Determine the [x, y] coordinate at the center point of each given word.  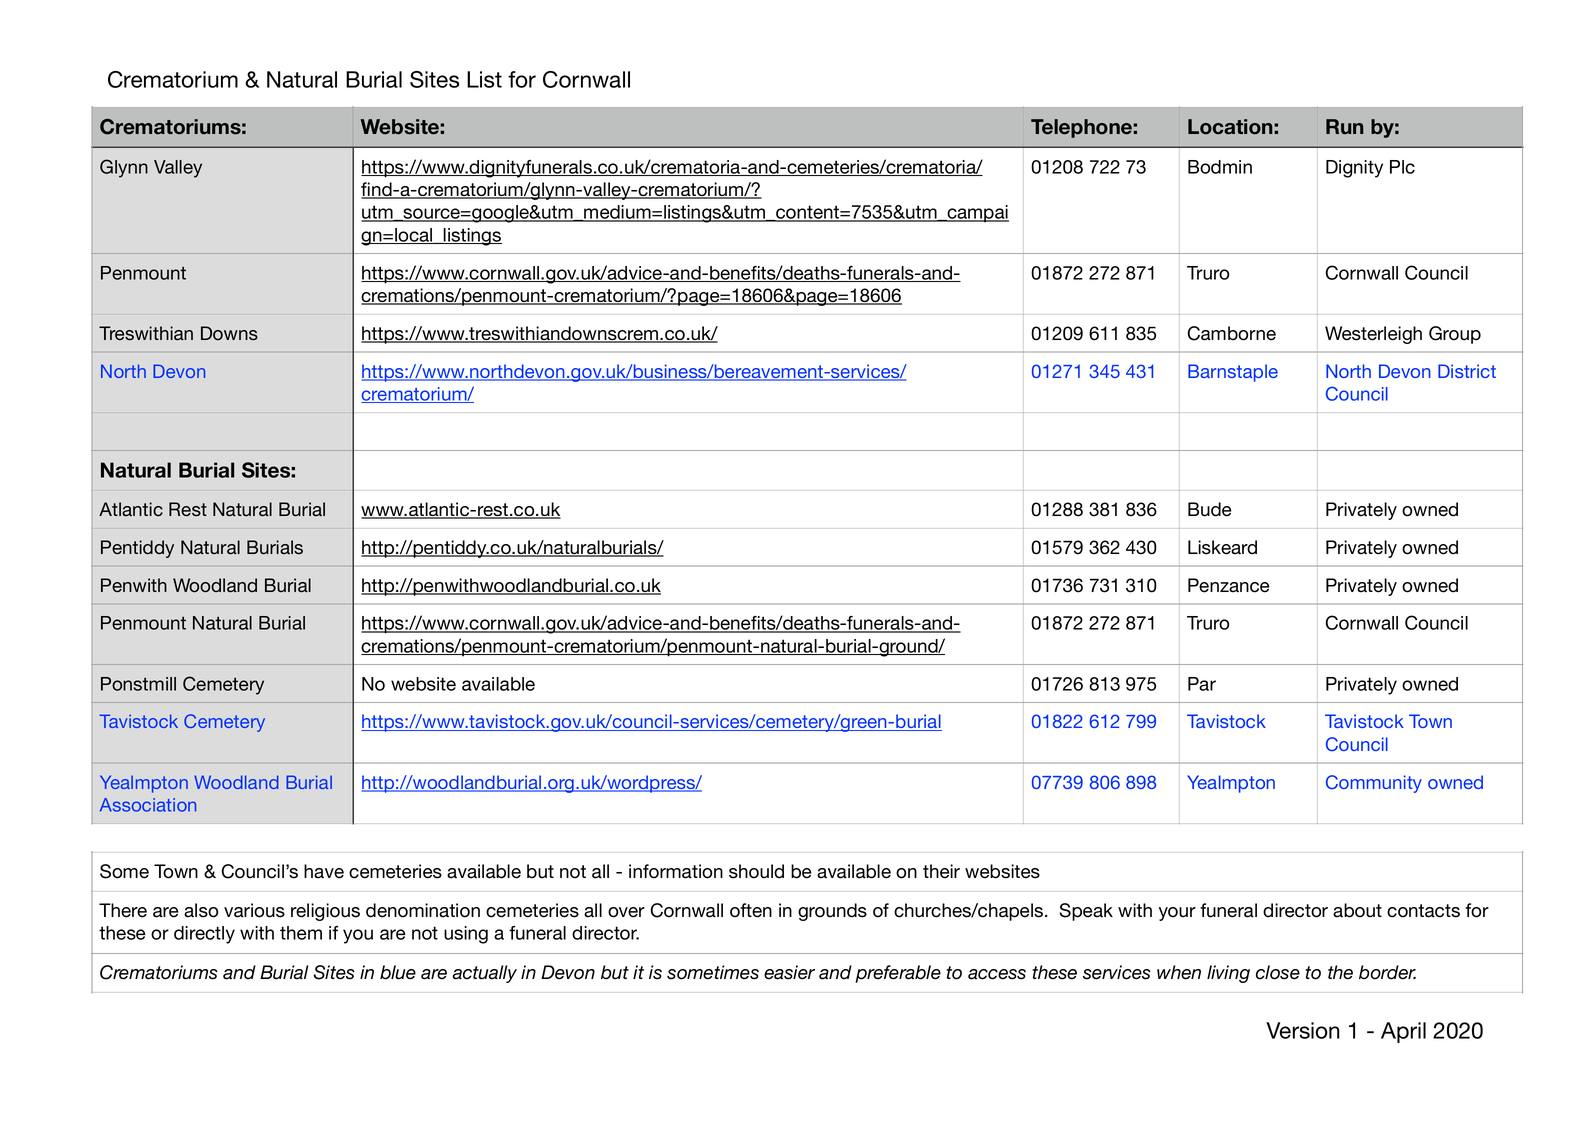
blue [398, 972]
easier [789, 972]
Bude [1209, 509]
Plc [1402, 167]
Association [148, 805]
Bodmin [1220, 167]
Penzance [1228, 585]
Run [1344, 127]
